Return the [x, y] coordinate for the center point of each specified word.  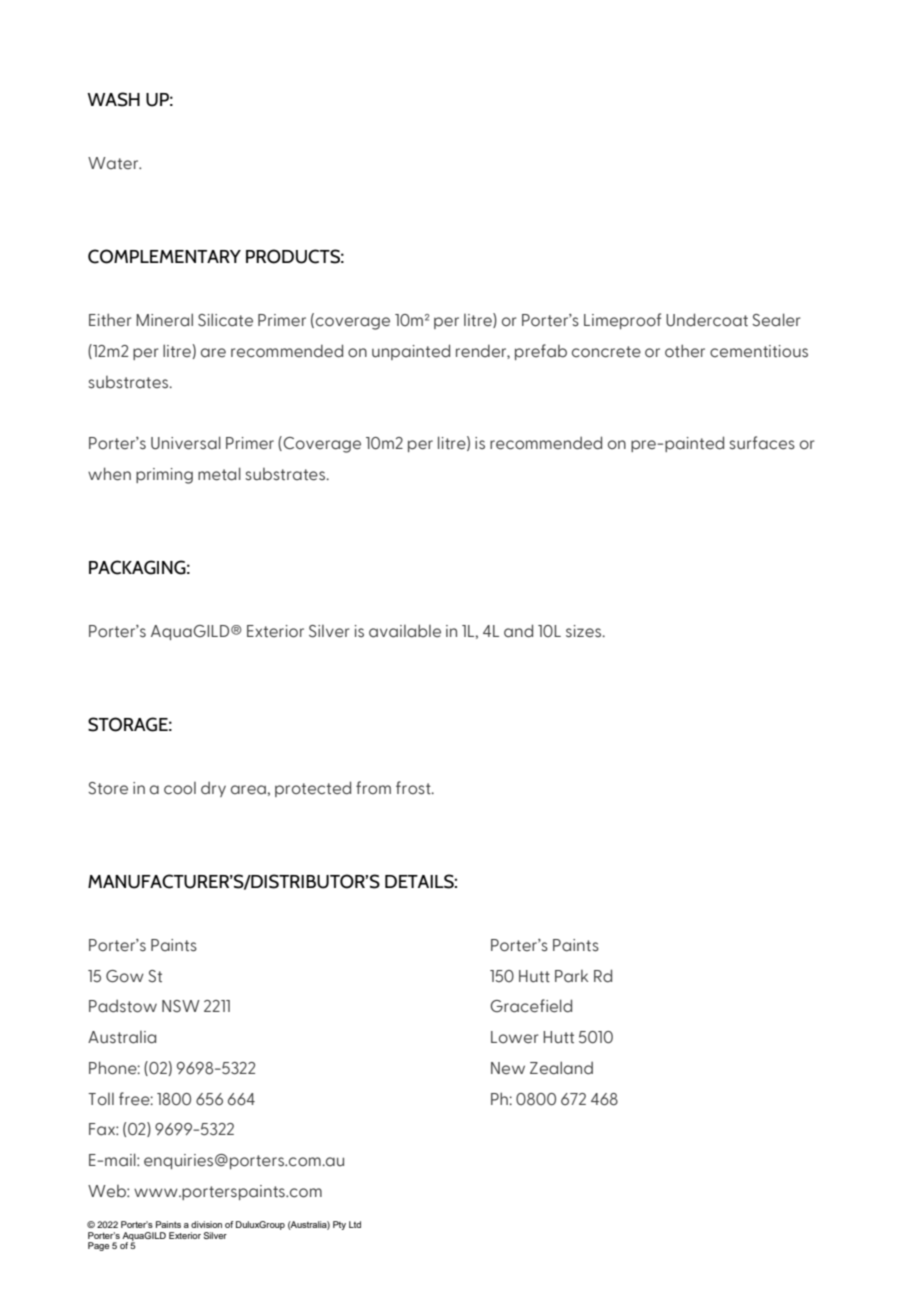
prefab [541, 352]
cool [180, 788]
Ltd [355, 1224]
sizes [585, 631]
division [206, 1224]
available [405, 631]
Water [114, 163]
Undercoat [707, 320]
